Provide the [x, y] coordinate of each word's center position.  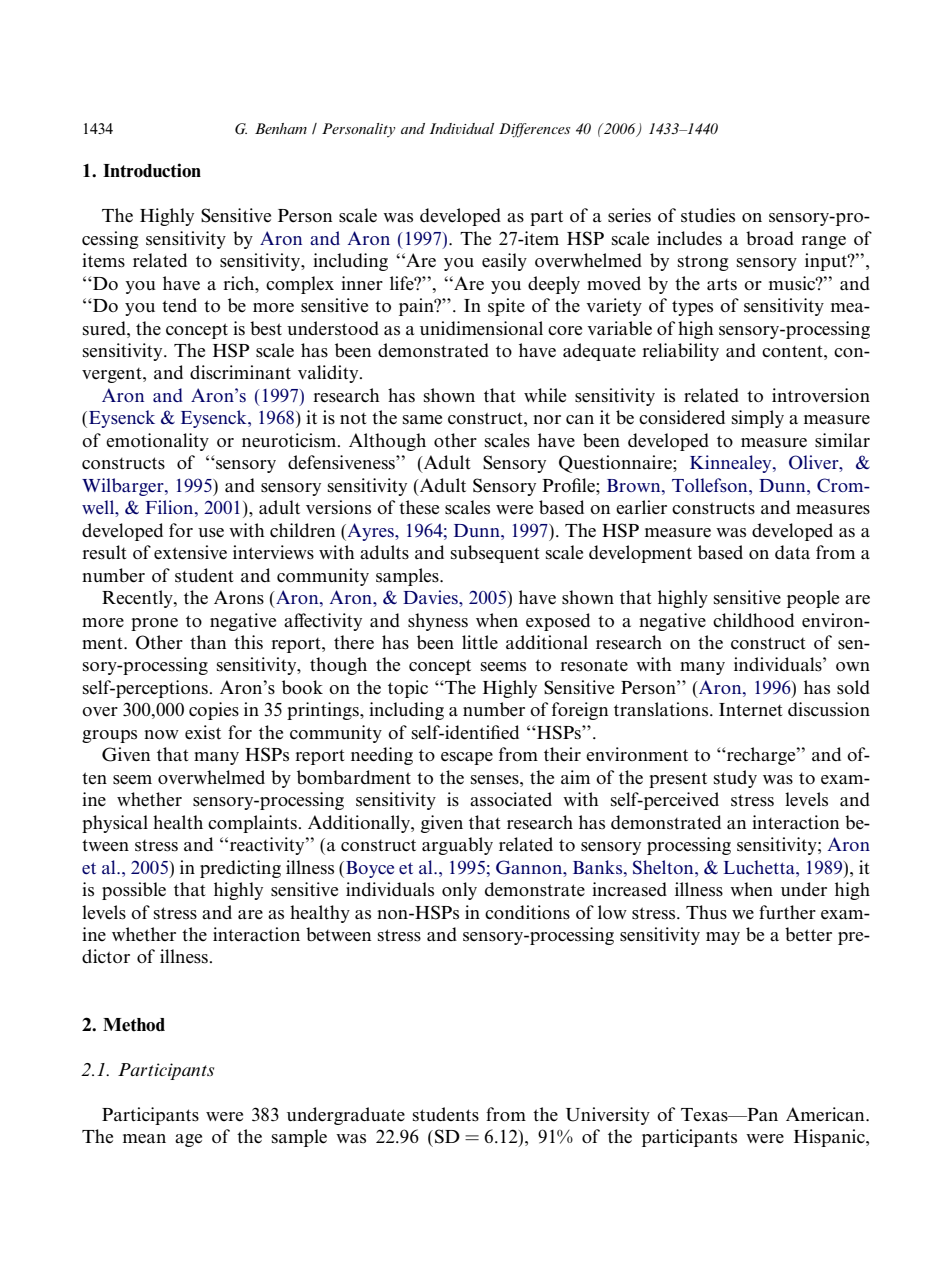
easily [504, 262]
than [208, 642]
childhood [753, 620]
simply [758, 419]
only [459, 891]
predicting [240, 869]
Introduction [152, 170]
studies [708, 215]
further [787, 912]
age [188, 1140]
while [545, 395]
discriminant [240, 372]
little [480, 642]
